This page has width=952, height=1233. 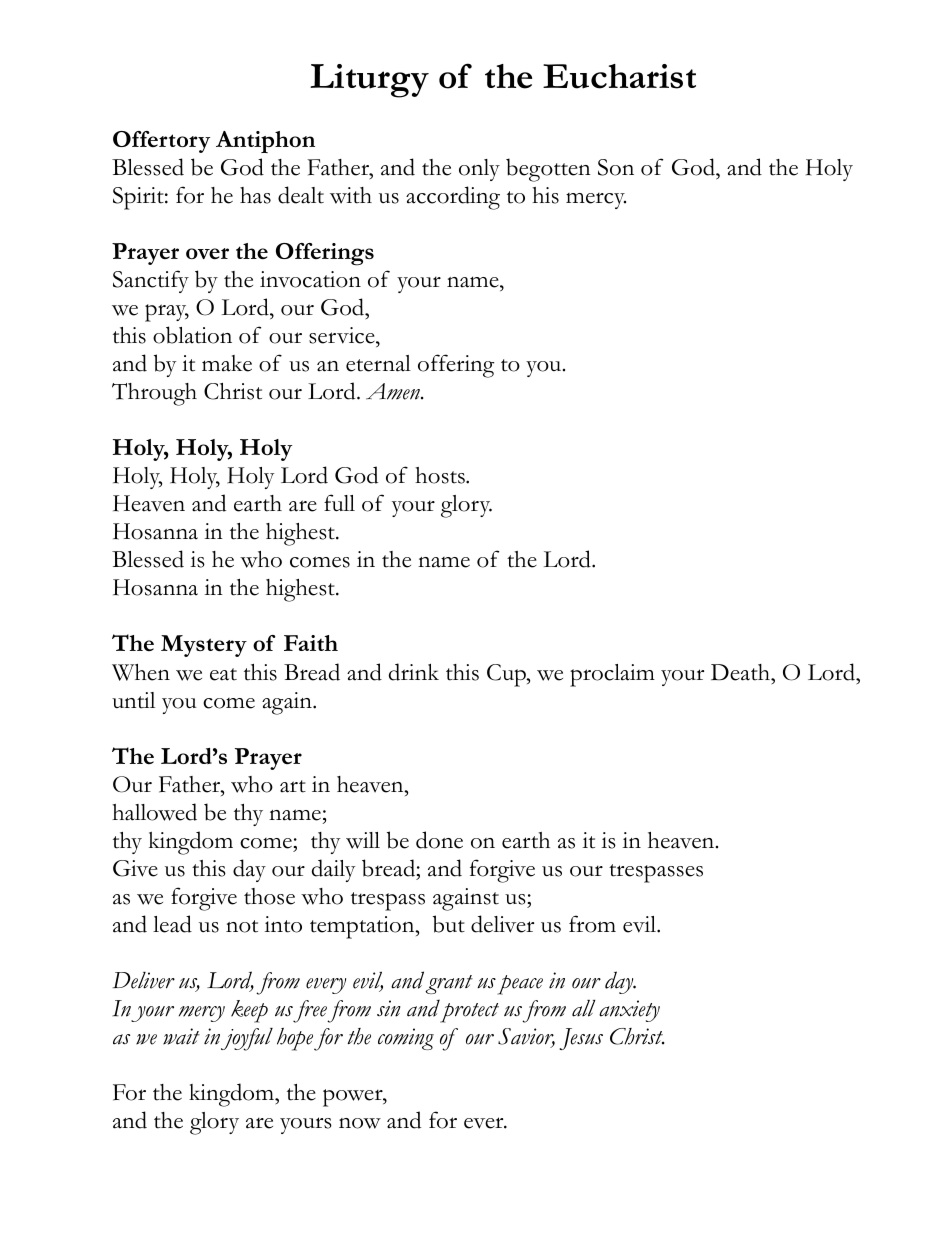 What do you see at coordinates (369, 81) in the page?
I see `Liturgy` at bounding box center [369, 81].
